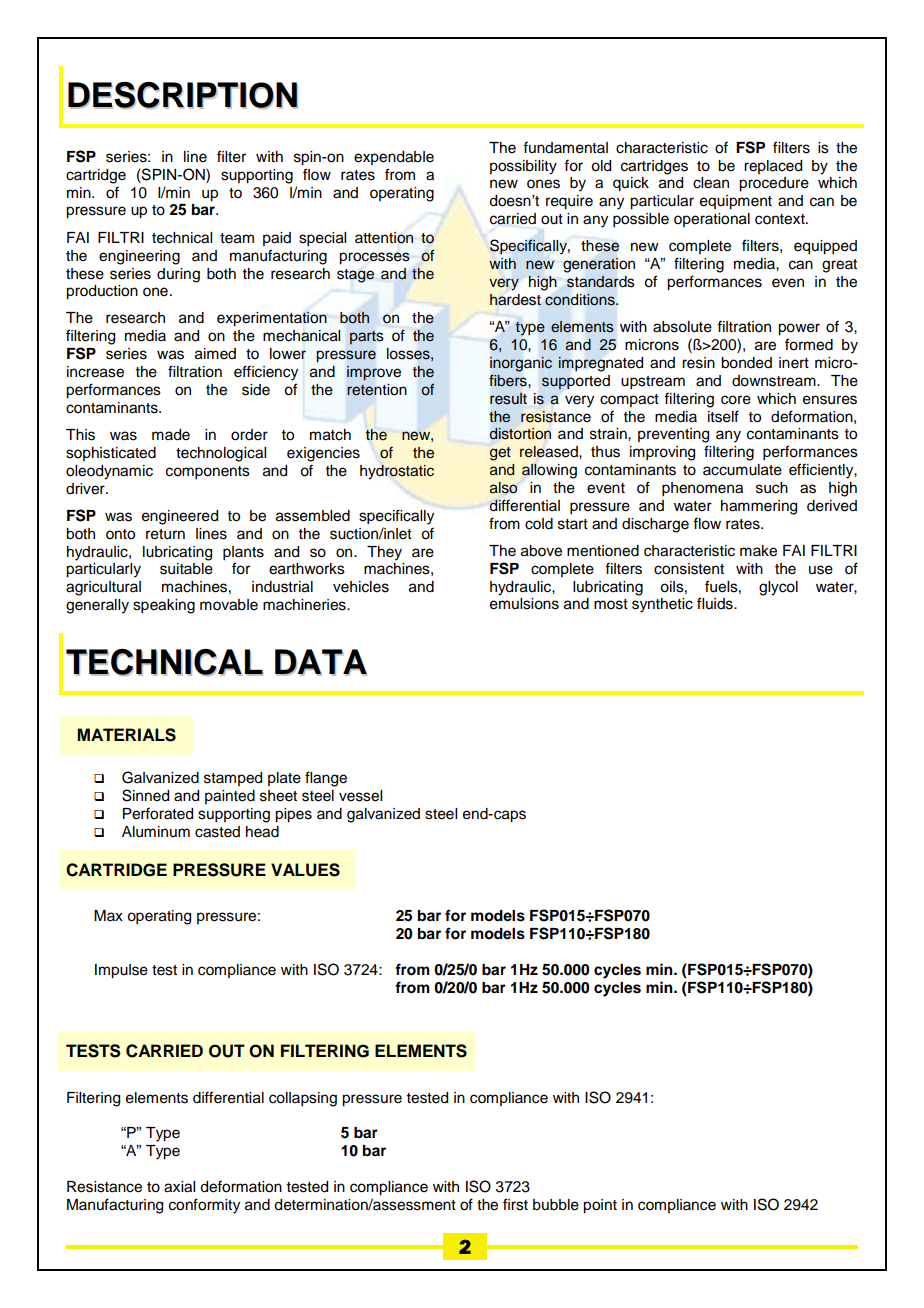  Describe the element at coordinates (171, 435) in the page. I see `made` at that location.
